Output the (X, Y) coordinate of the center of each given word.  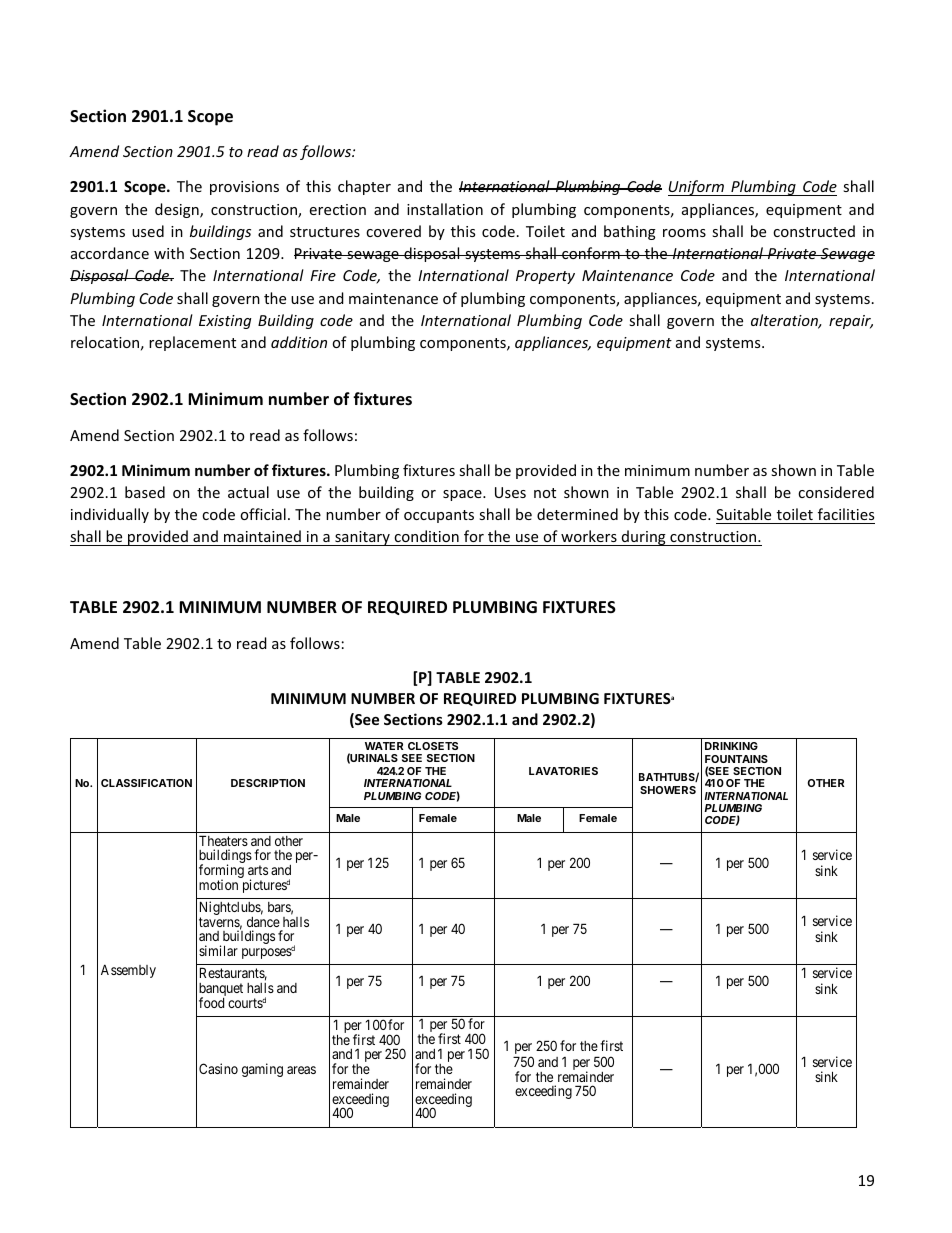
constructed (814, 231)
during (644, 538)
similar (218, 950)
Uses (510, 492)
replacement (192, 343)
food (211, 1002)
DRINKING (731, 746)
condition (426, 536)
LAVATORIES (563, 771)
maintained (262, 536)
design (178, 210)
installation (445, 209)
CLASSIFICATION (146, 783)
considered (836, 492)
